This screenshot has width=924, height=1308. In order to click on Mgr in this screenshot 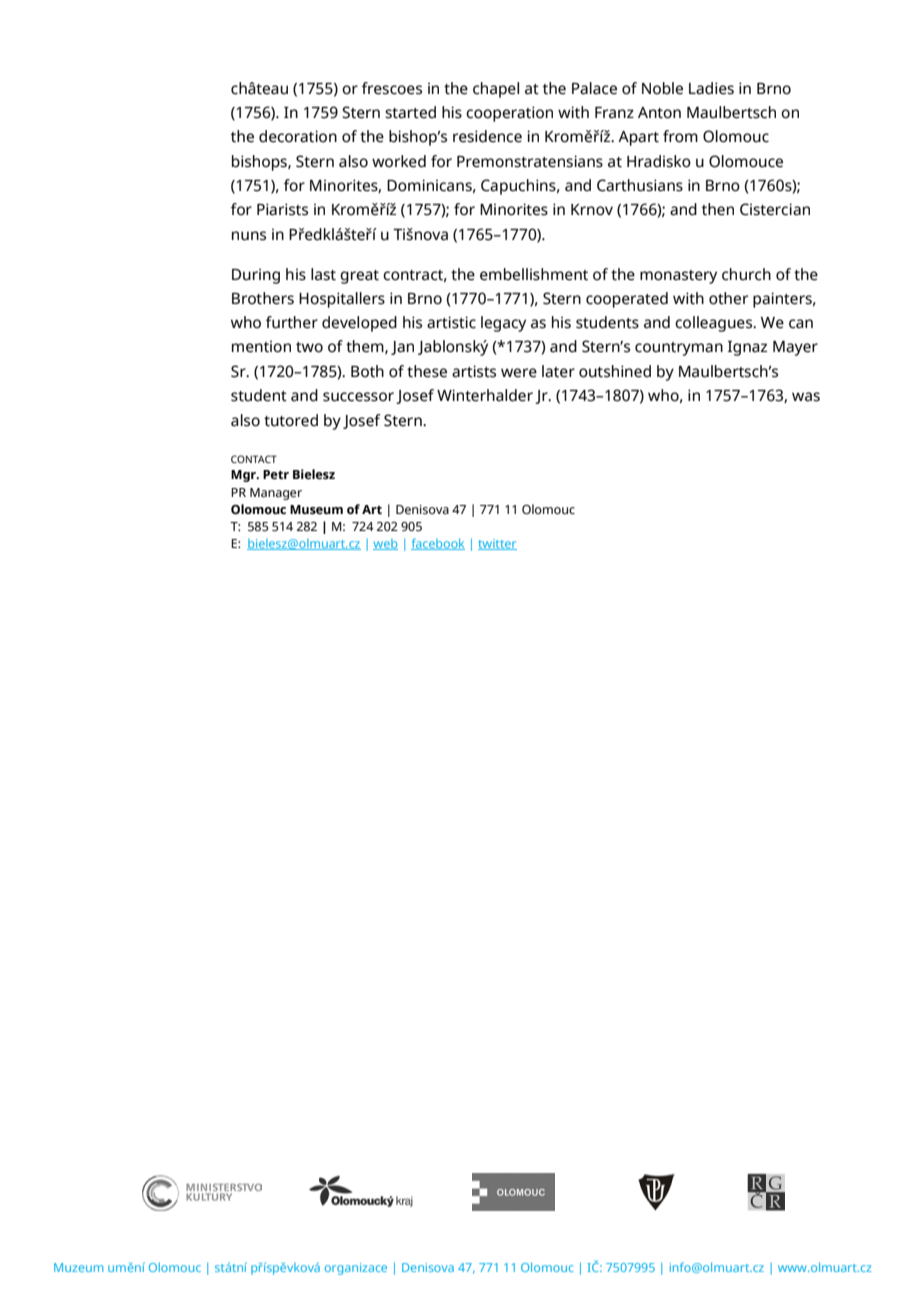, I will do `click(244, 476)`.
